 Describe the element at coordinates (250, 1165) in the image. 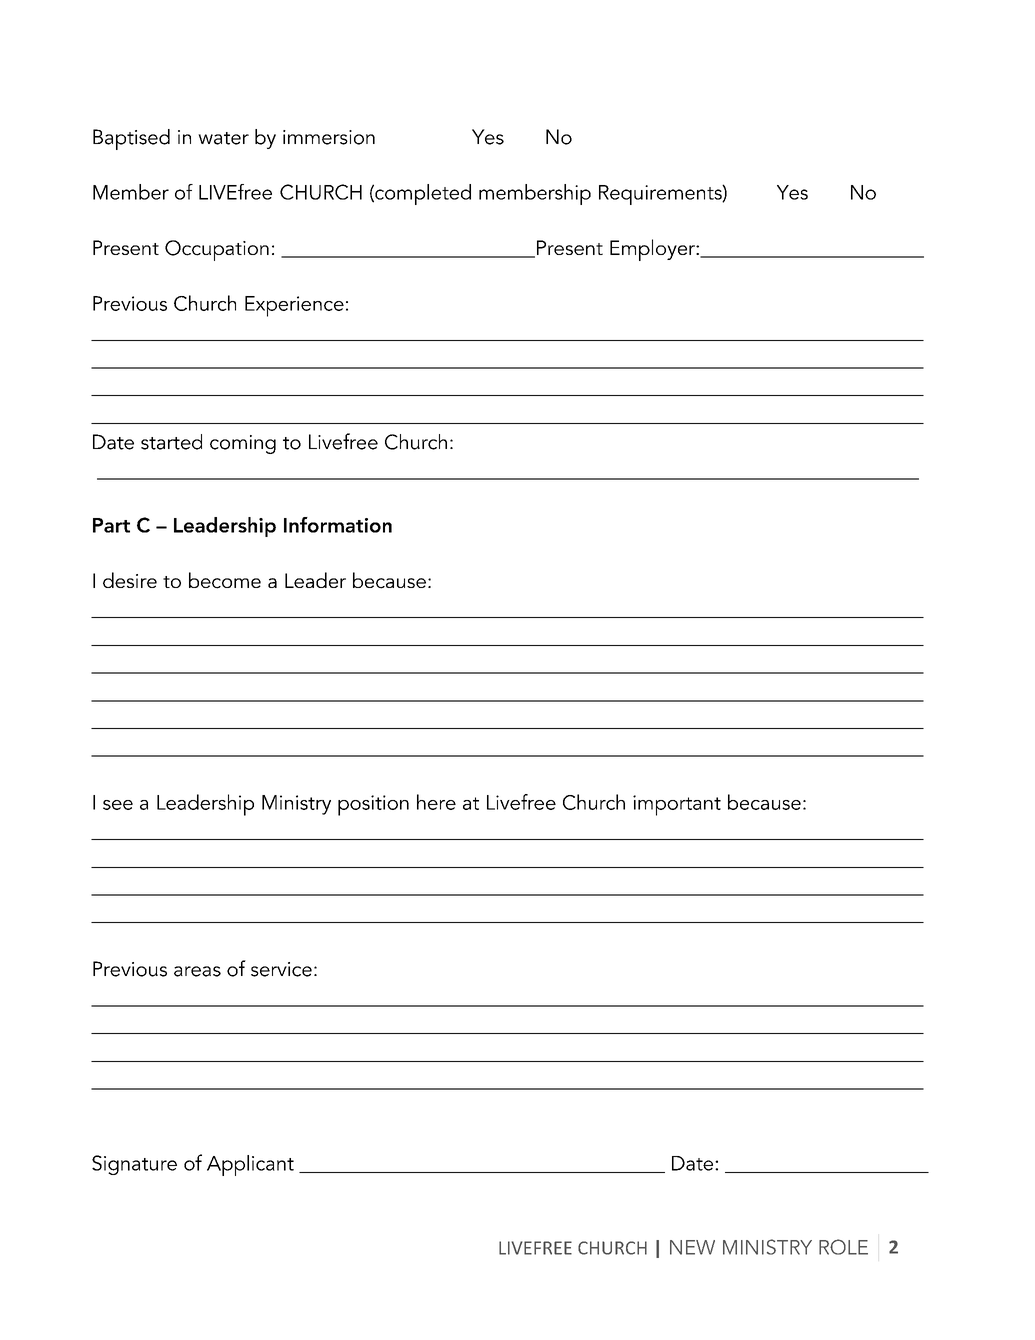

I see `Applicant` at that location.
